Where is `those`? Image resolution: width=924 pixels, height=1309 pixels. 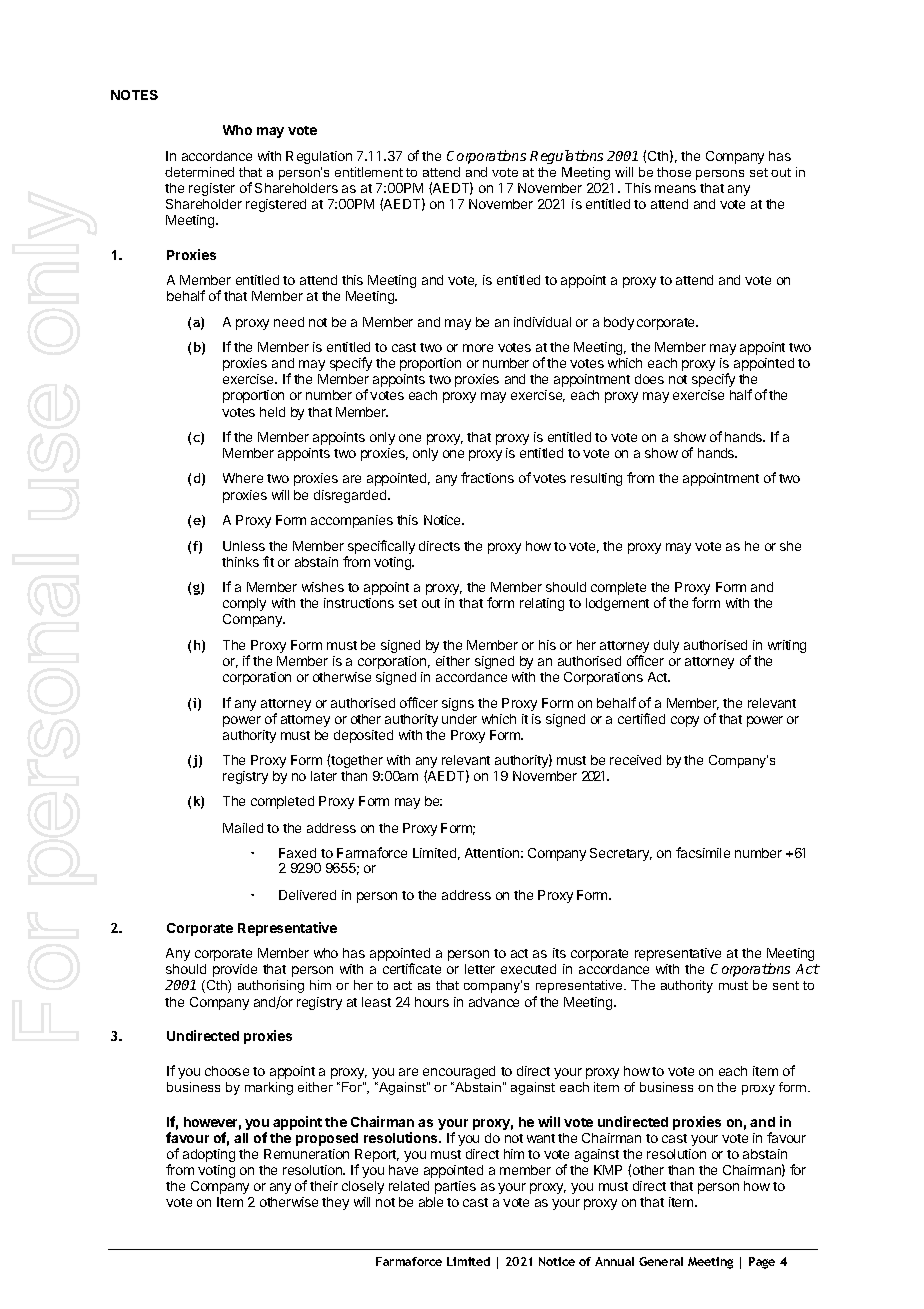 those is located at coordinates (674, 172).
